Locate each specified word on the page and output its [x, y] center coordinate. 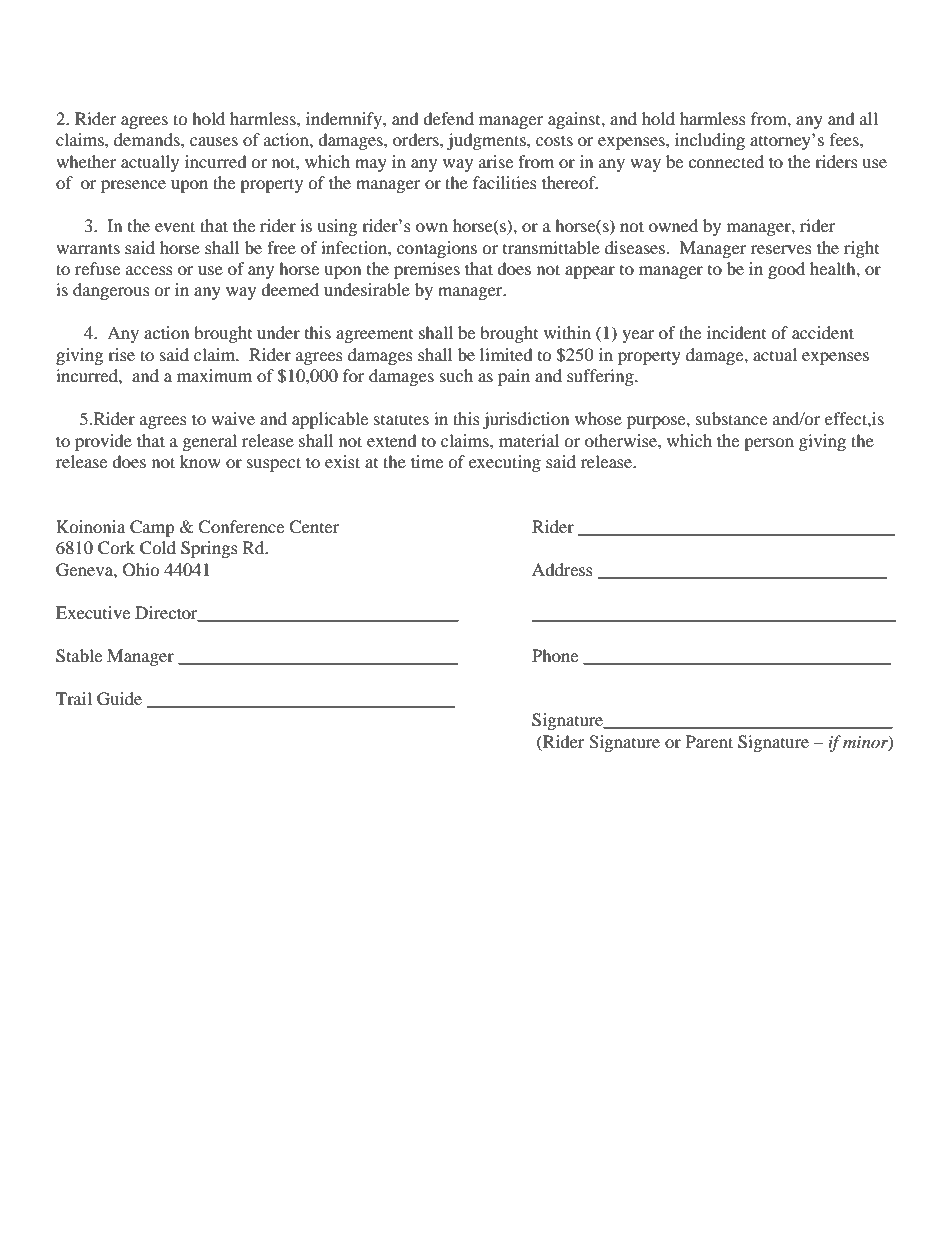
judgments [487, 141]
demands [148, 139]
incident [736, 332]
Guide [119, 699]
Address [562, 569]
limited [506, 354]
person [769, 444]
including [710, 141]
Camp [152, 528]
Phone [555, 655]
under [278, 332]
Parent [709, 741]
